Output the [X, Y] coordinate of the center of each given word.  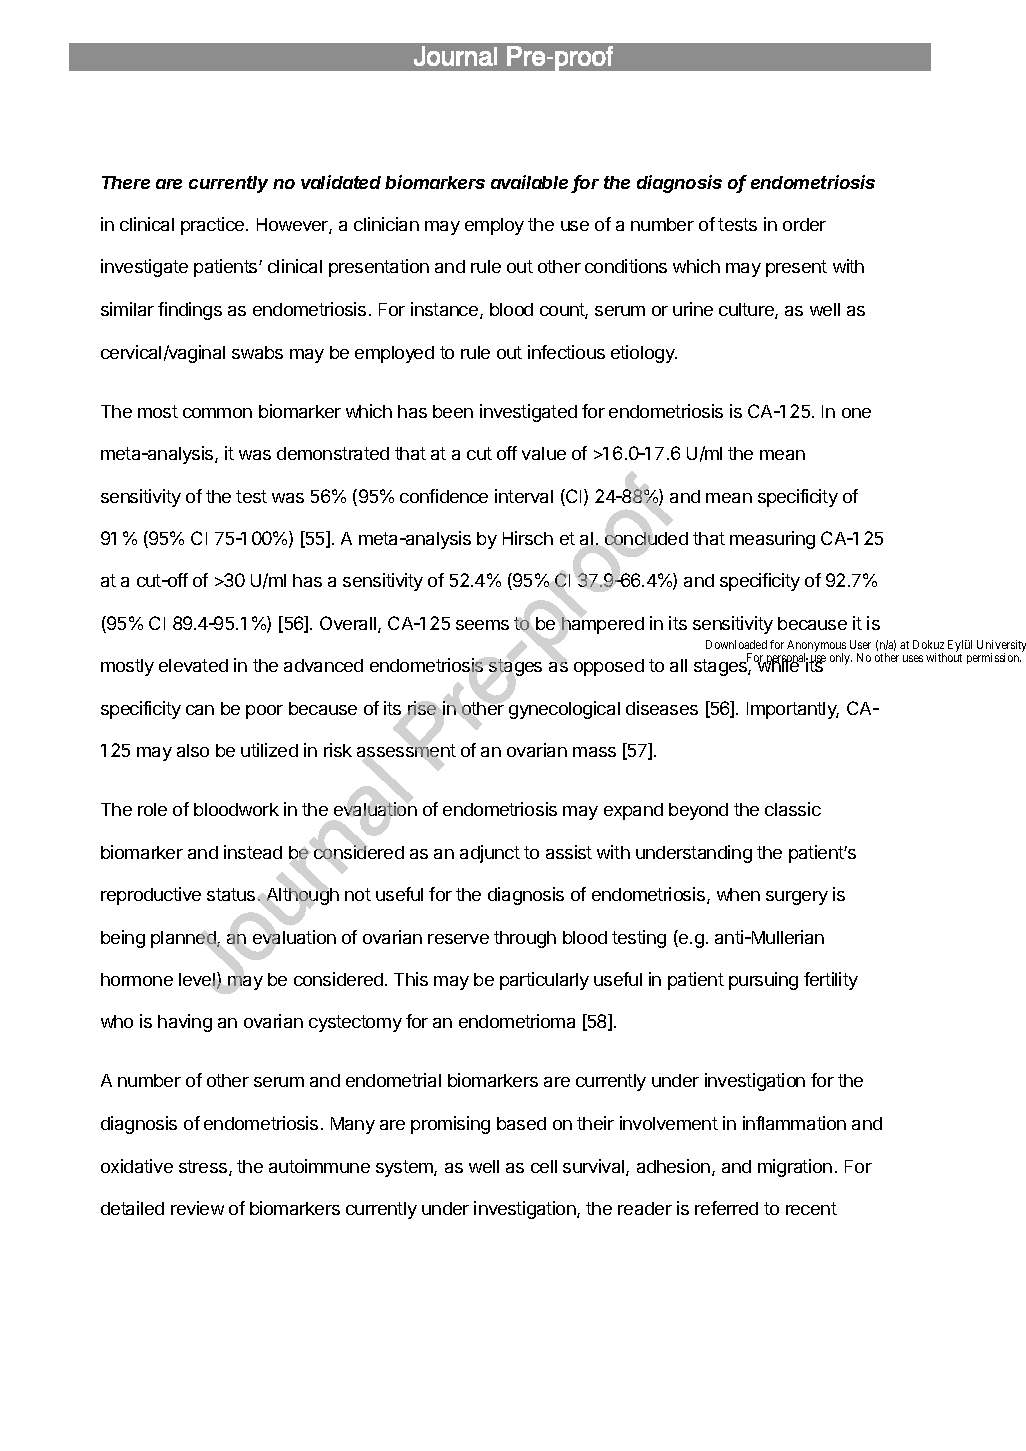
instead [253, 852]
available [529, 182]
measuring [772, 540]
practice [214, 226]
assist [569, 852]
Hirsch [528, 538]
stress [203, 1166]
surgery [797, 898]
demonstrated [333, 453]
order [804, 224]
